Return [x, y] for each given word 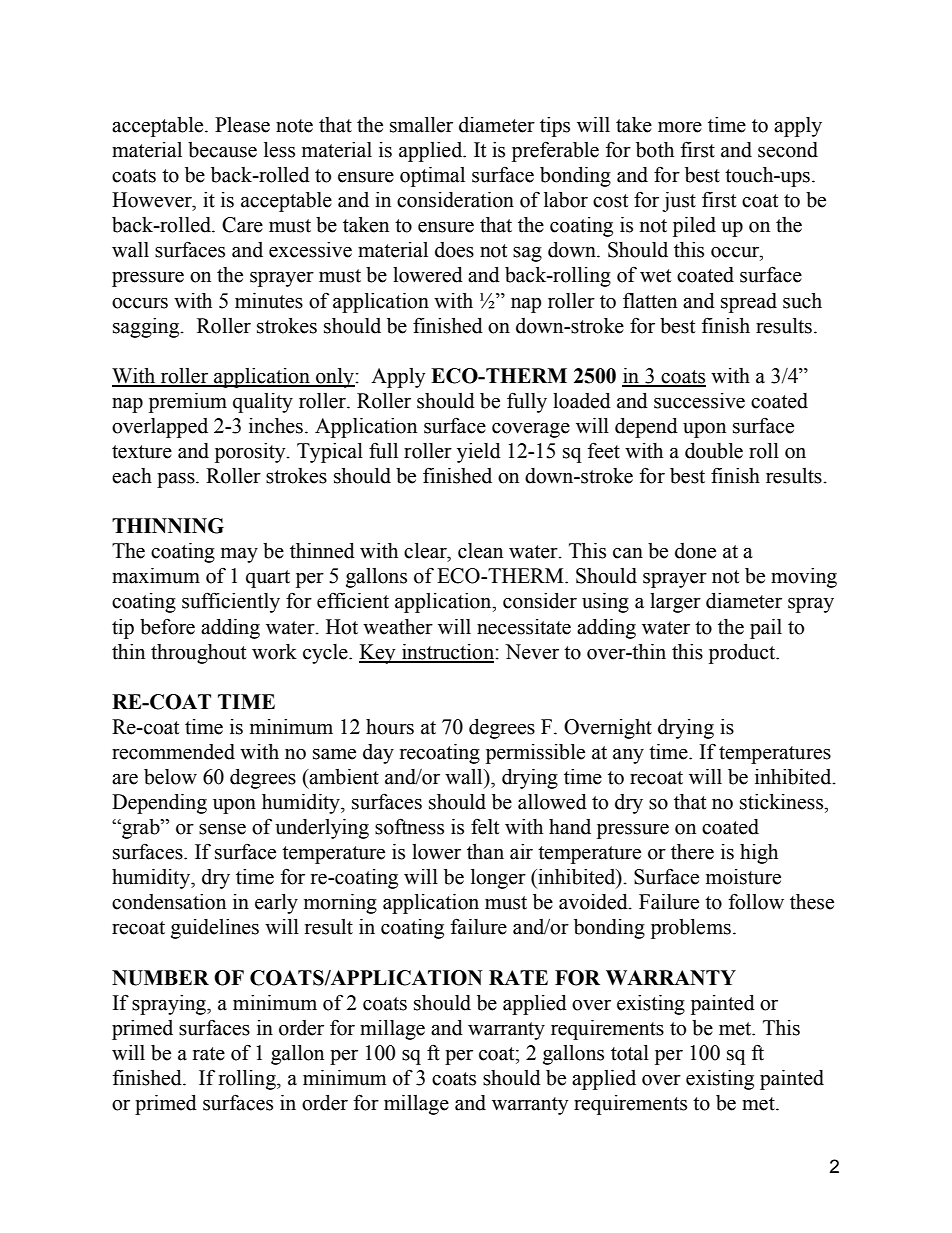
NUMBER [160, 978]
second [788, 150]
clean [480, 551]
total [630, 1053]
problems [691, 929]
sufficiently [231, 602]
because [222, 150]
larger [675, 603]
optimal [432, 177]
